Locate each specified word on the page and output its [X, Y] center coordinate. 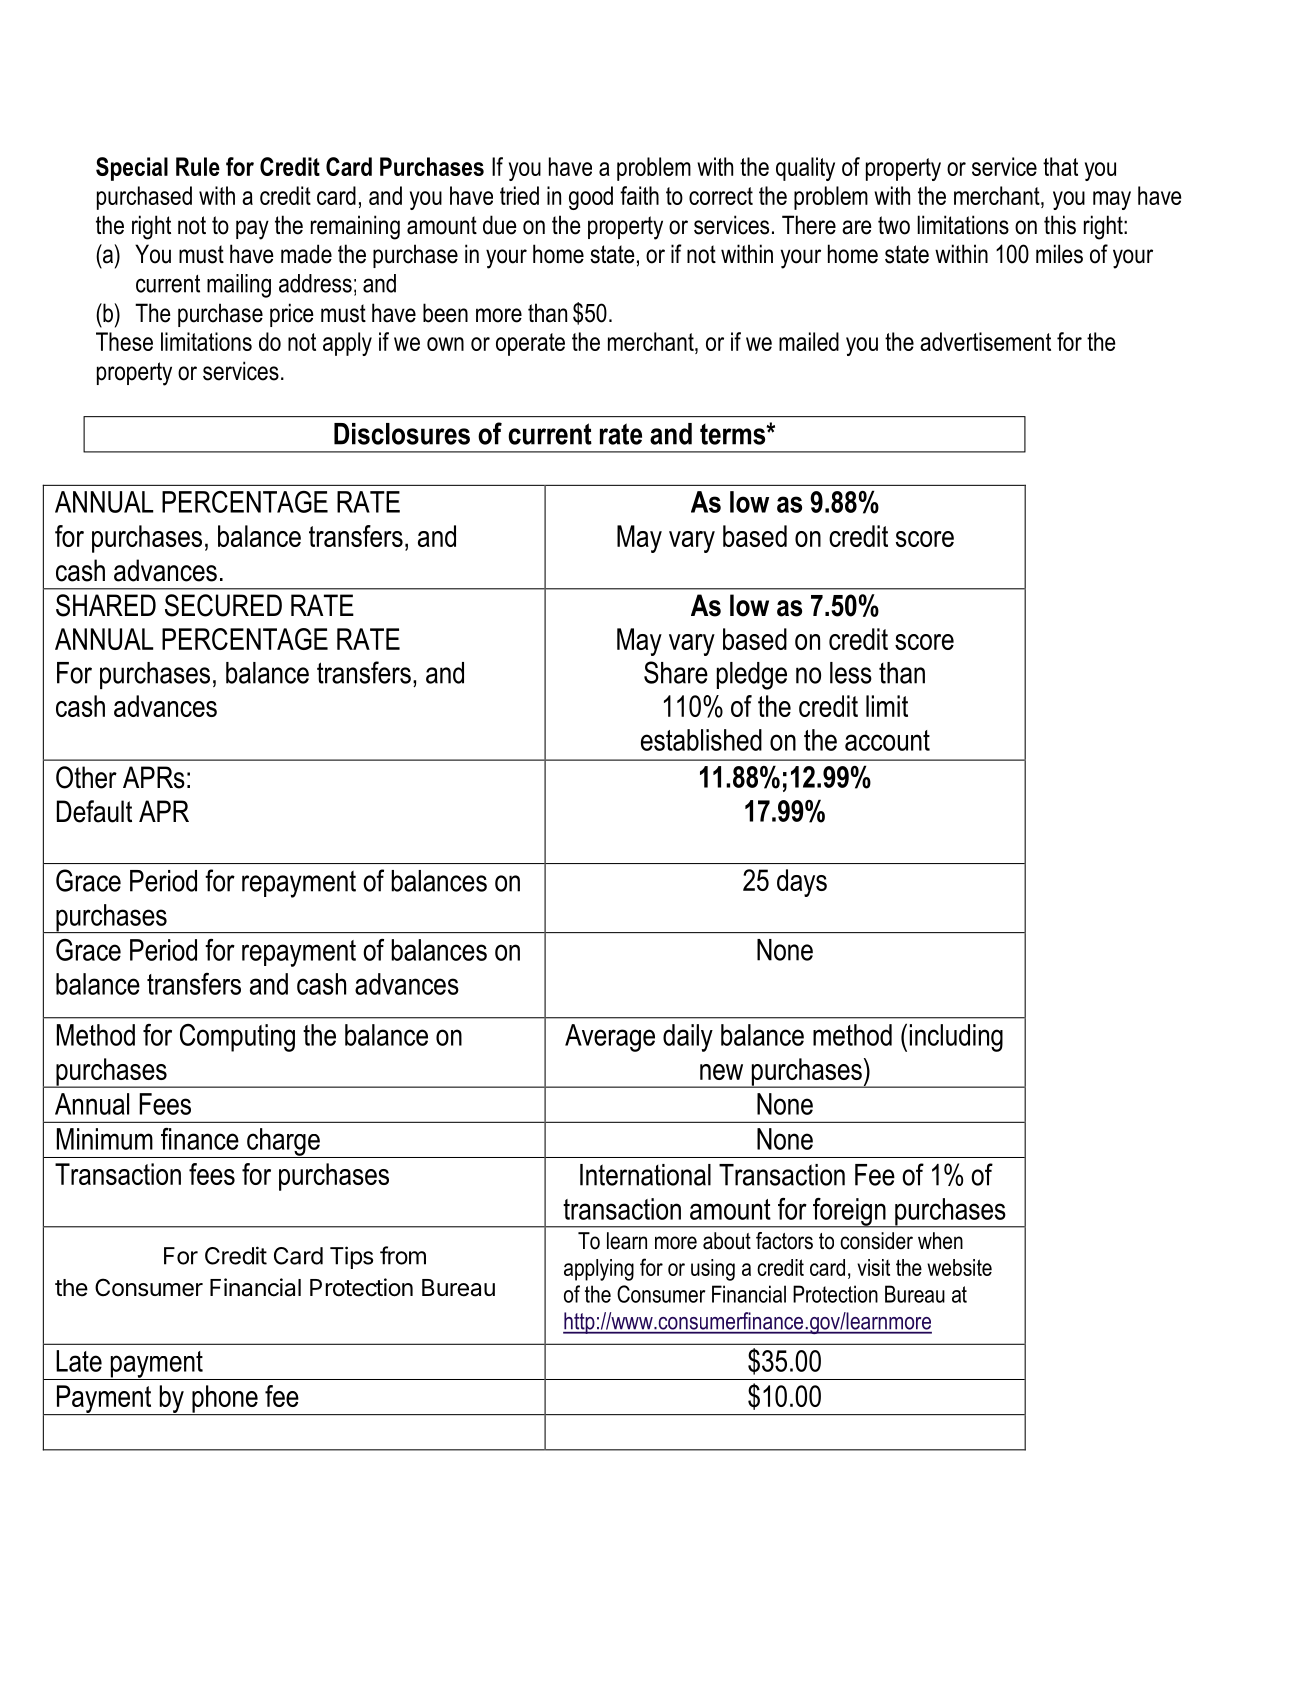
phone [225, 1400]
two [894, 225]
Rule [198, 166]
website [959, 1267]
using [713, 1270]
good [591, 198]
